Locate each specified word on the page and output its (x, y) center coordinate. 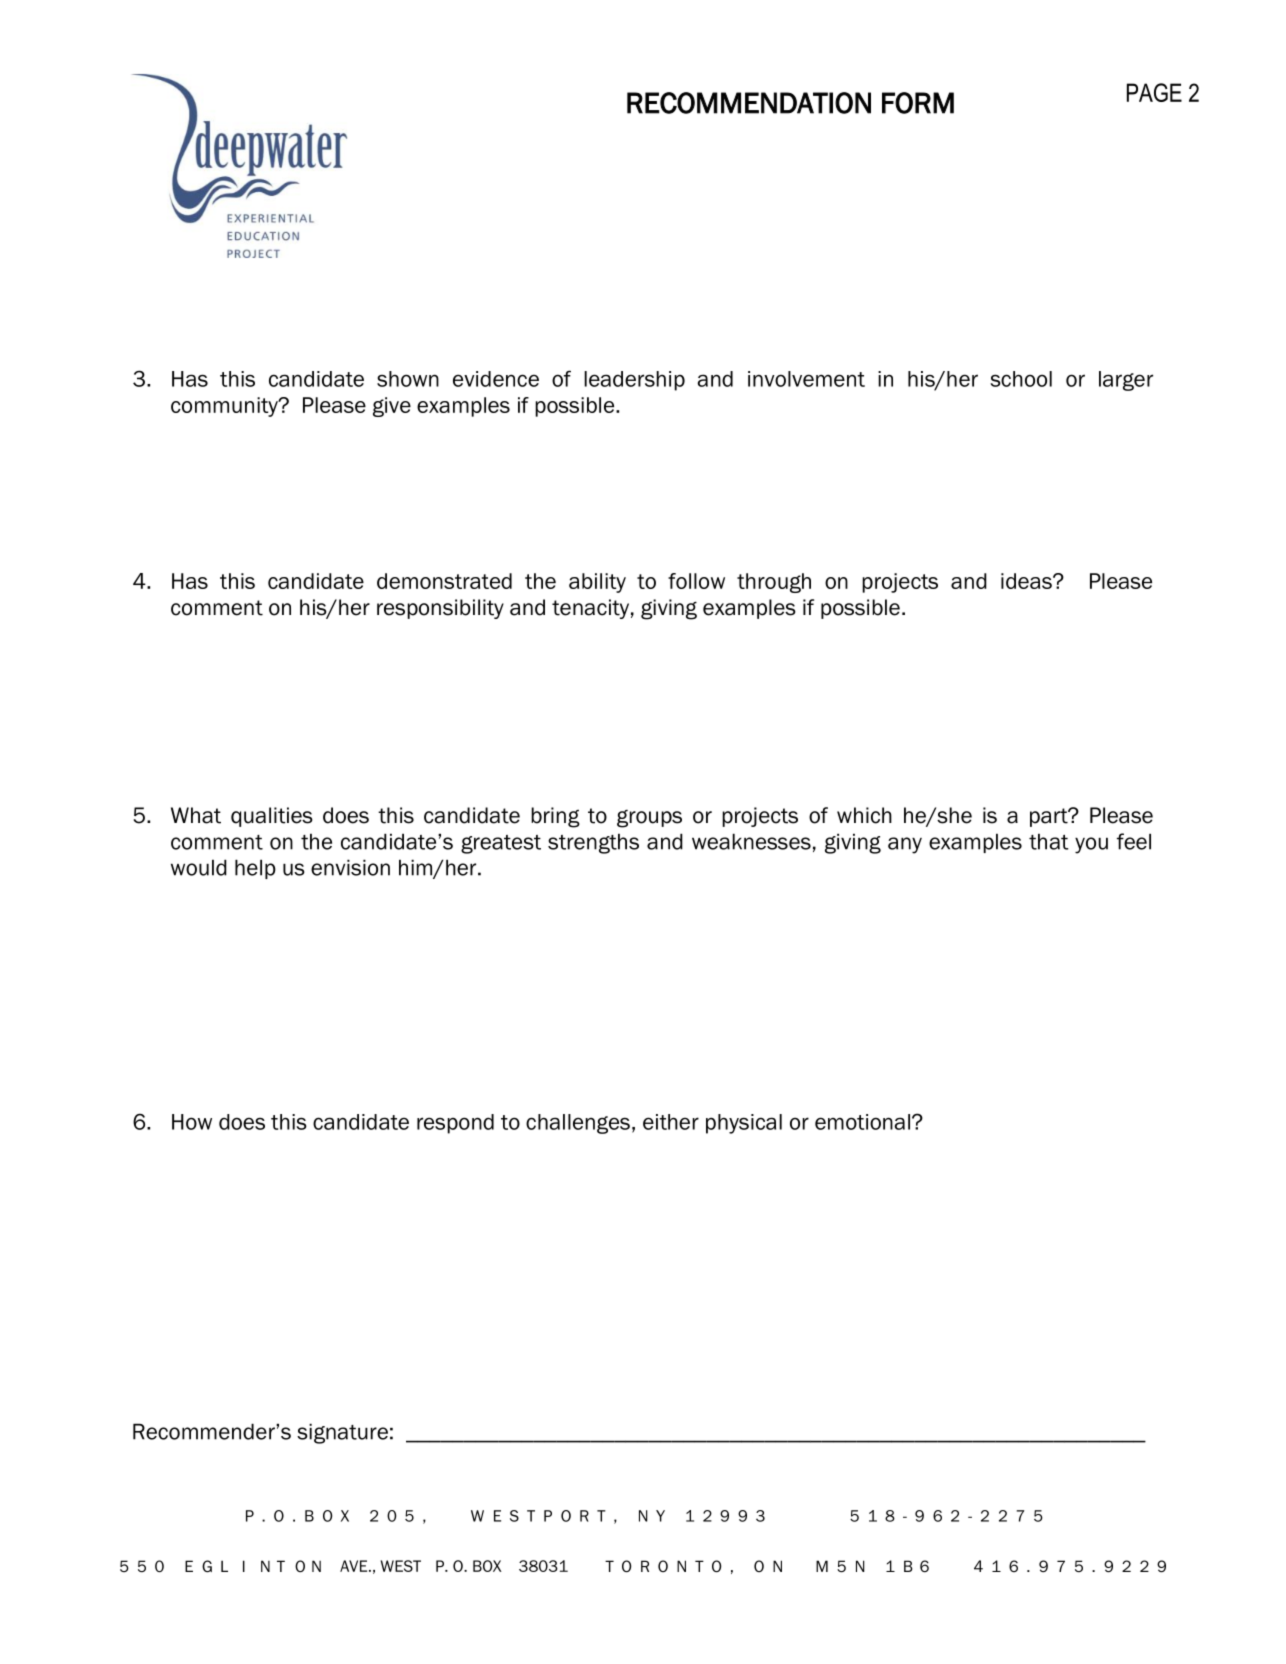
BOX (487, 1566)
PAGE (1154, 92)
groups (649, 819)
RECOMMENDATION (749, 103)
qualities (272, 817)
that (1049, 841)
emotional (864, 1122)
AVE (355, 1566)
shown (408, 379)
